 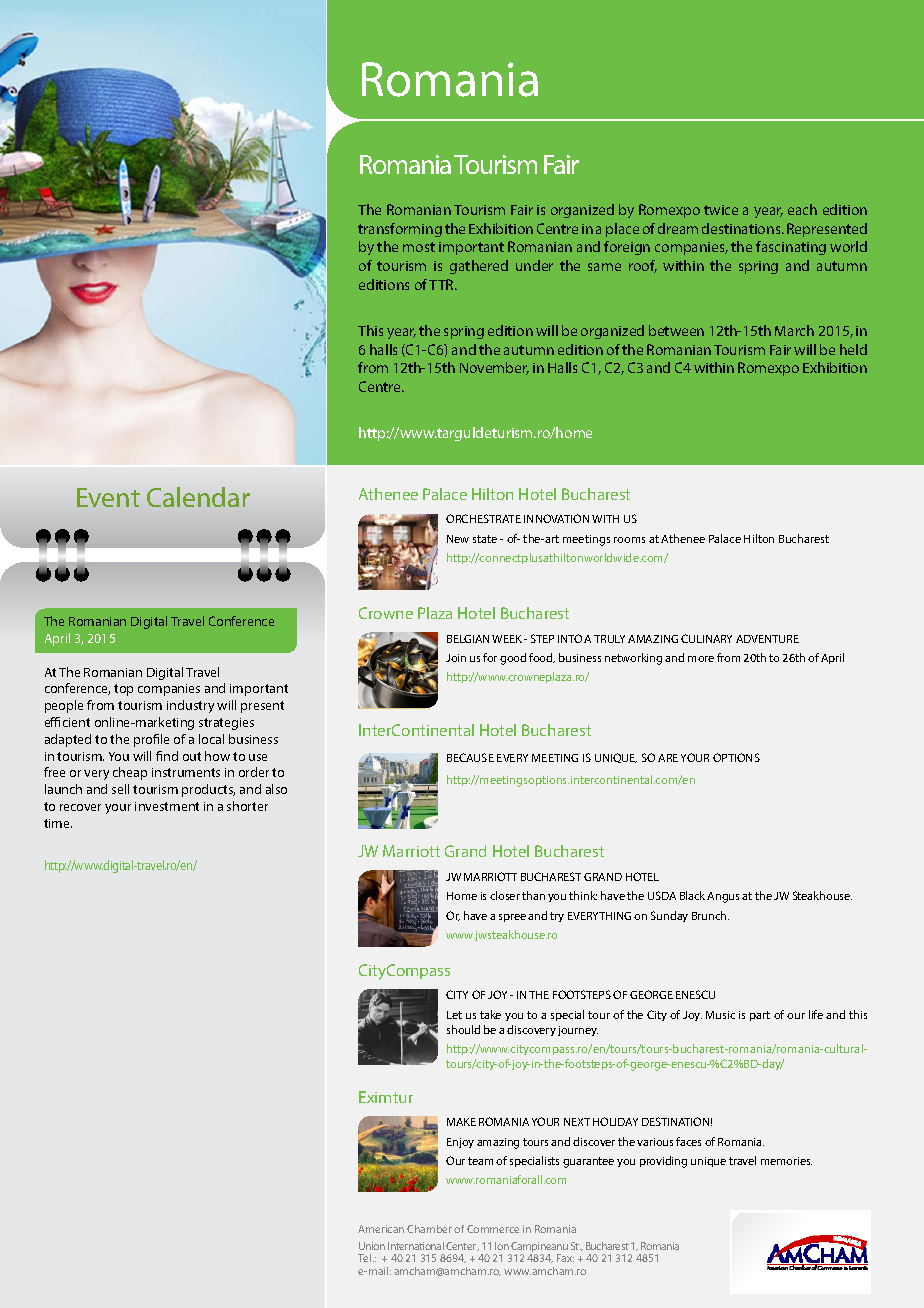 I want to click on fascinating, so click(x=791, y=248).
